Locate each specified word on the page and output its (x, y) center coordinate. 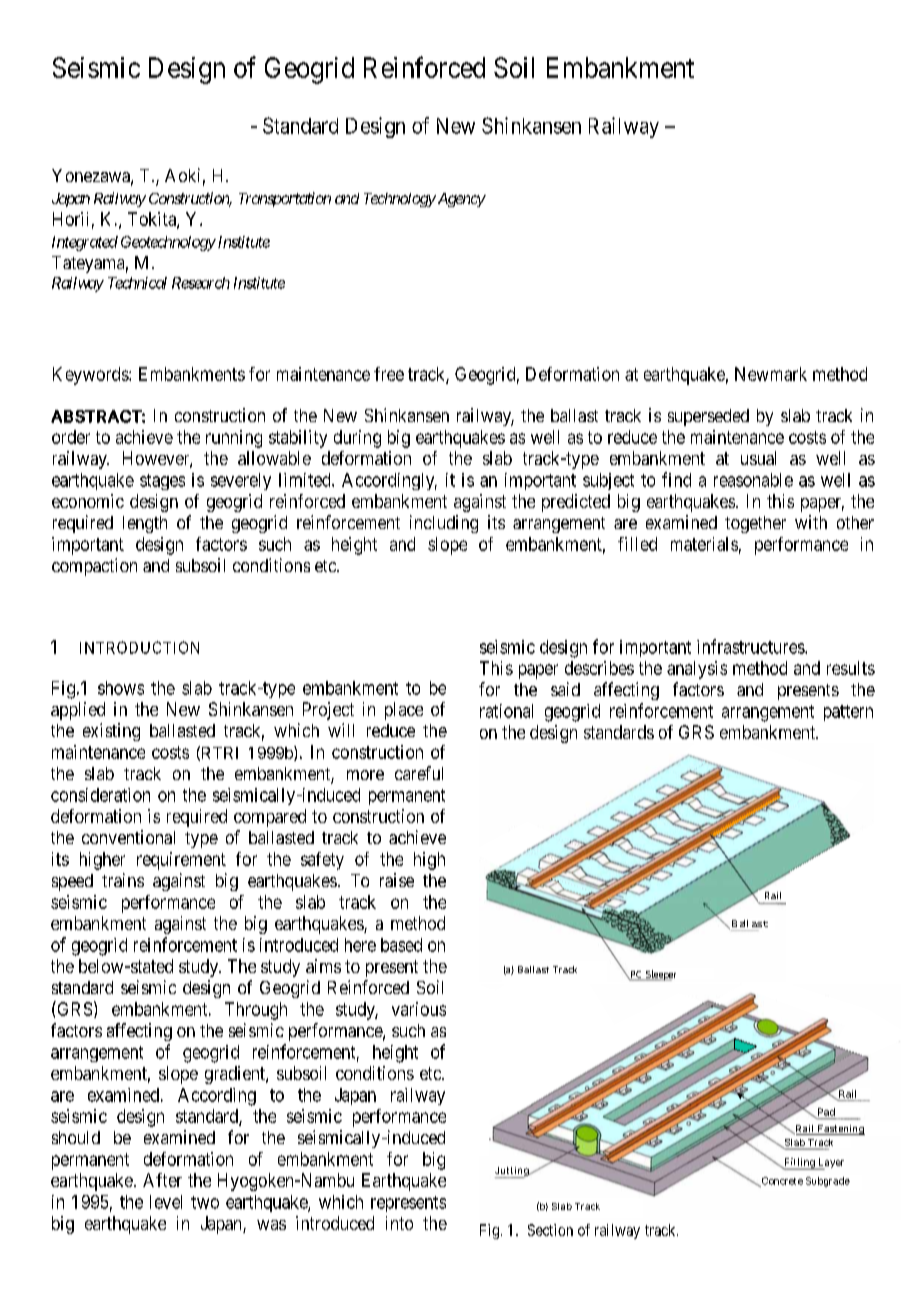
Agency (460, 200)
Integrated (85, 243)
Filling (799, 1164)
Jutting (513, 1172)
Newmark (771, 374)
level (166, 1202)
